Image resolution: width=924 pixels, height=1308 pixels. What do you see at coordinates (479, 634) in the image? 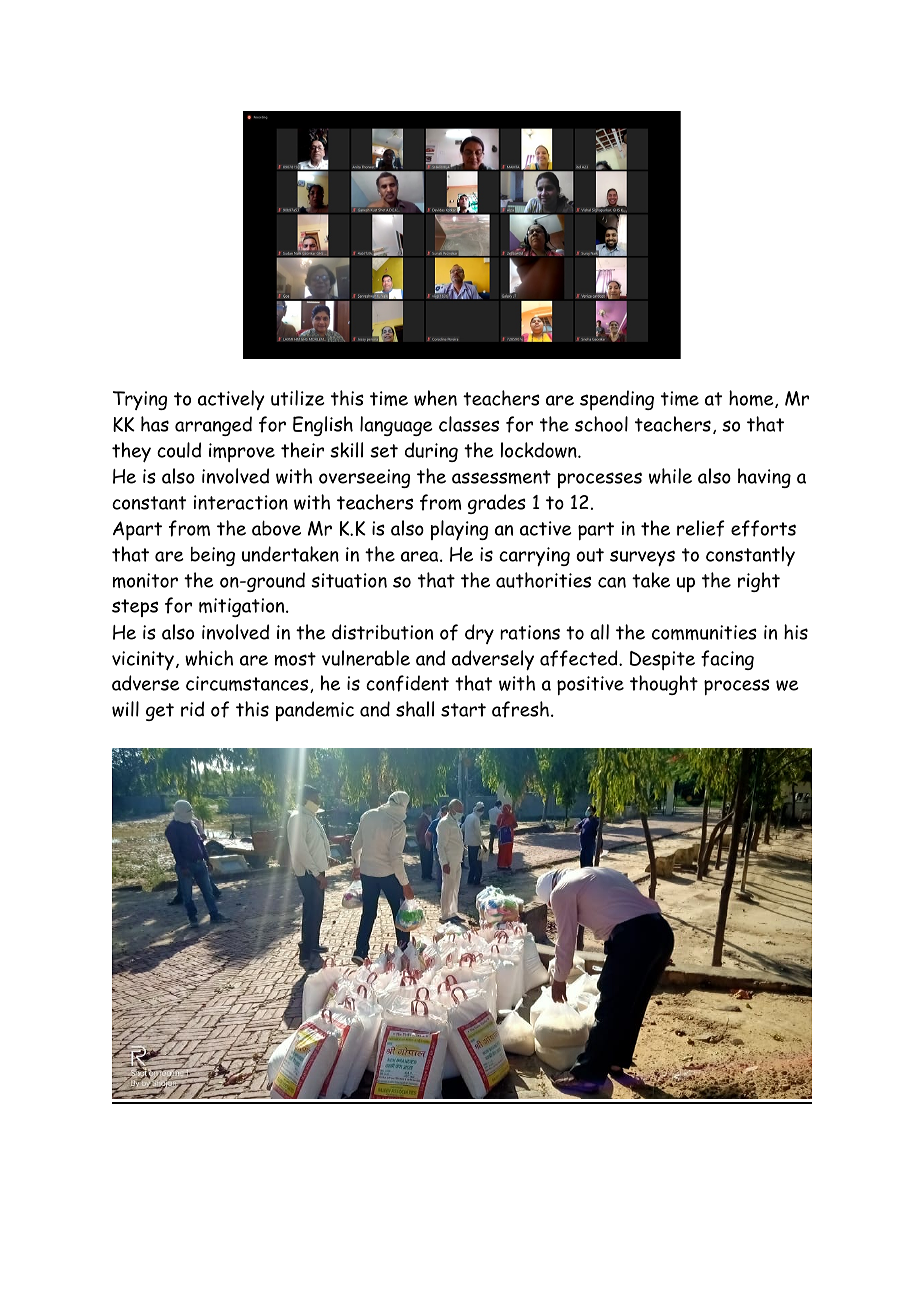
I see `dry` at bounding box center [479, 634].
